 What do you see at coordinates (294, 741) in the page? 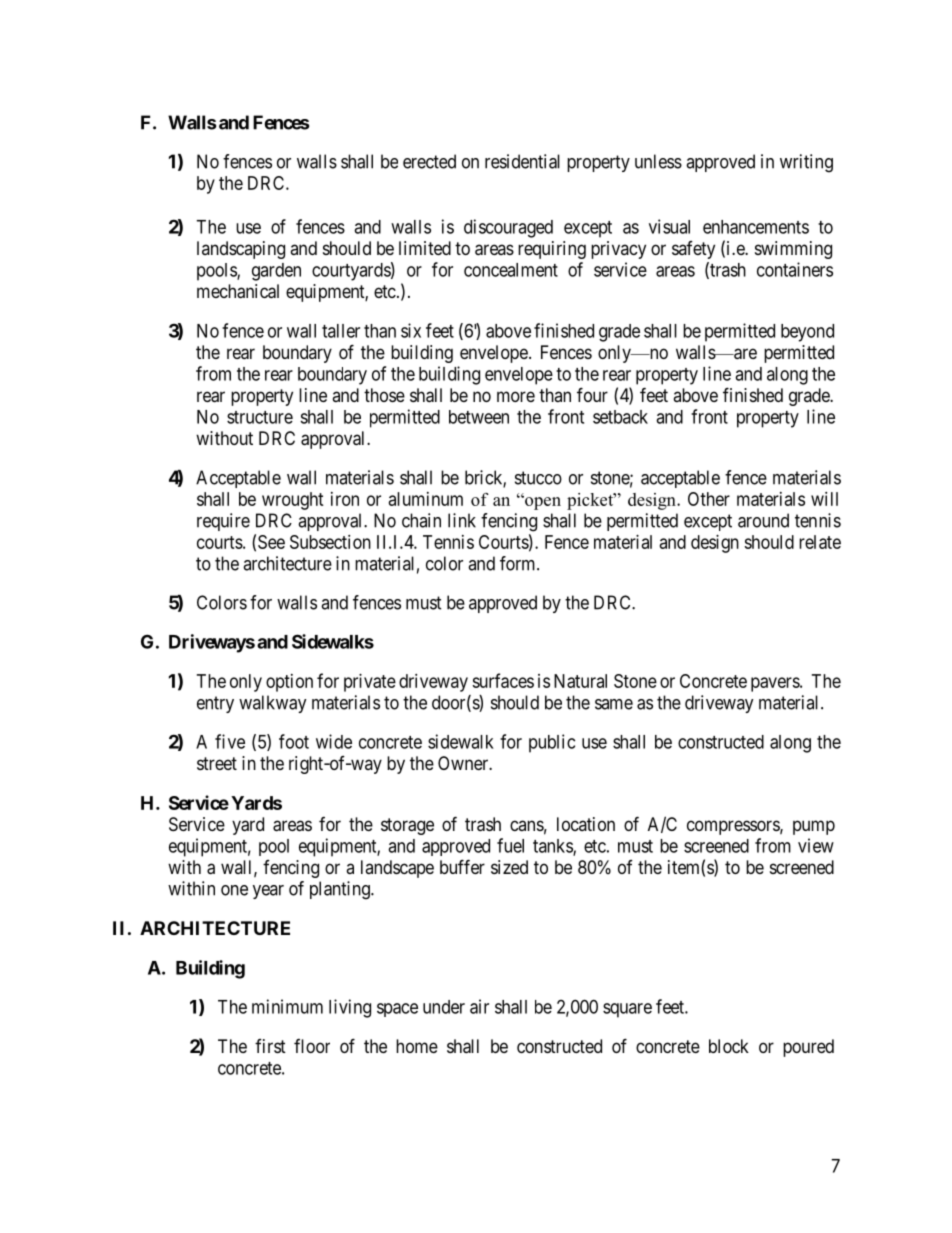
I see `foot` at bounding box center [294, 741].
